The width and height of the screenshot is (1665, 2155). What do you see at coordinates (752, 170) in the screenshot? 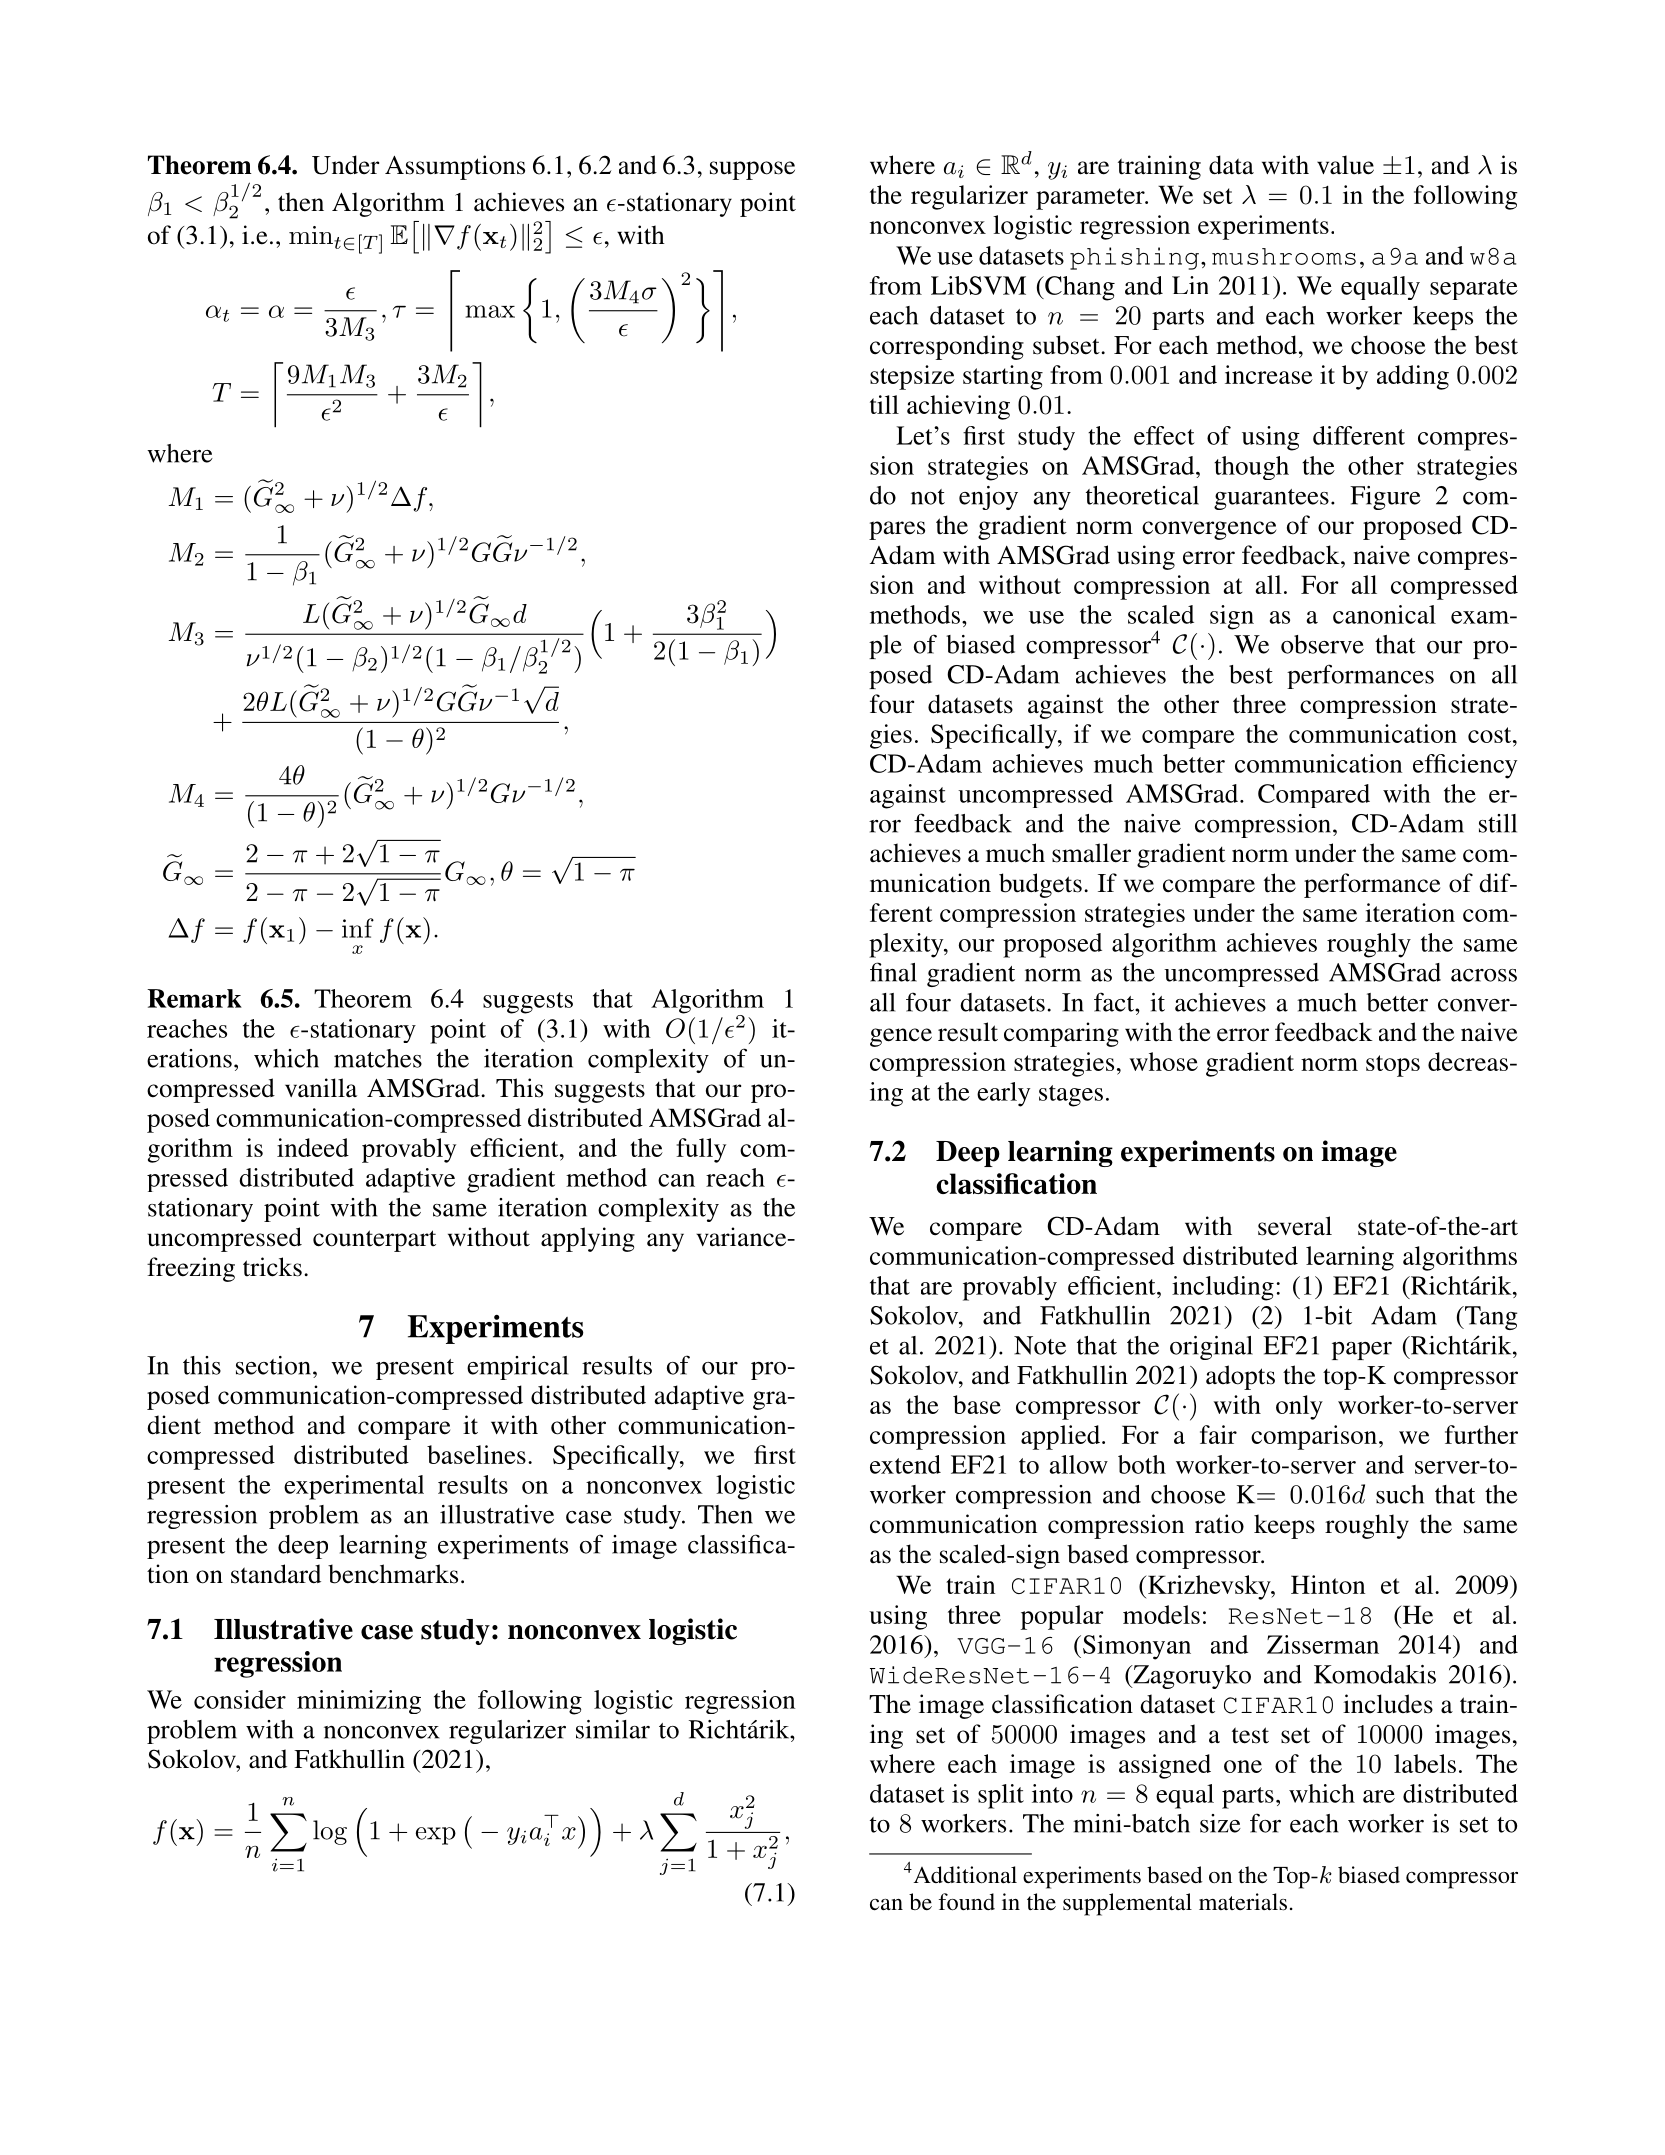
I see `suppose` at bounding box center [752, 170].
